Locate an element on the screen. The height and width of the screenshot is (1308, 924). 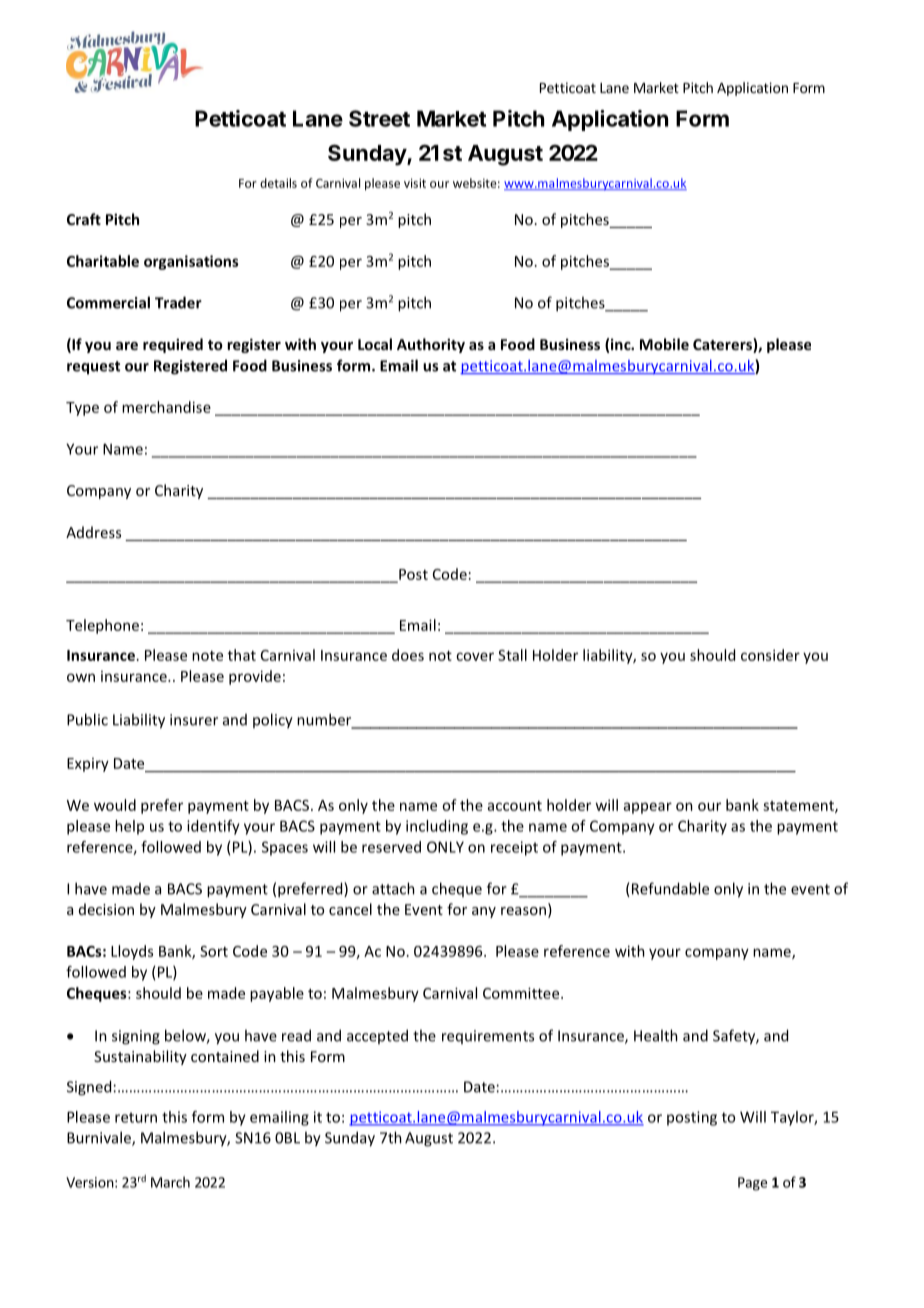
Mobile is located at coordinates (664, 344).
